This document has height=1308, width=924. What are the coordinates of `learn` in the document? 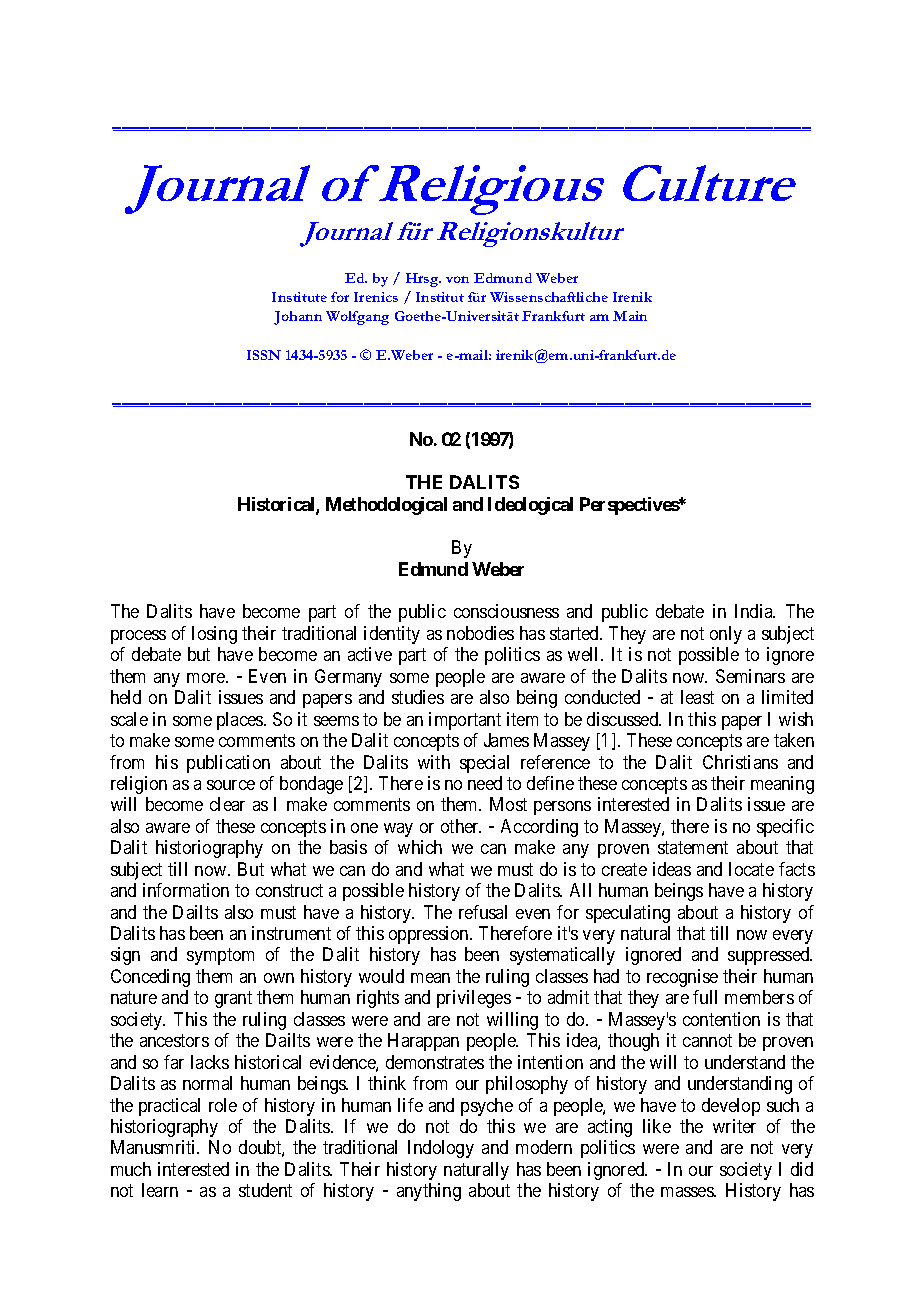 It's located at (160, 1190).
